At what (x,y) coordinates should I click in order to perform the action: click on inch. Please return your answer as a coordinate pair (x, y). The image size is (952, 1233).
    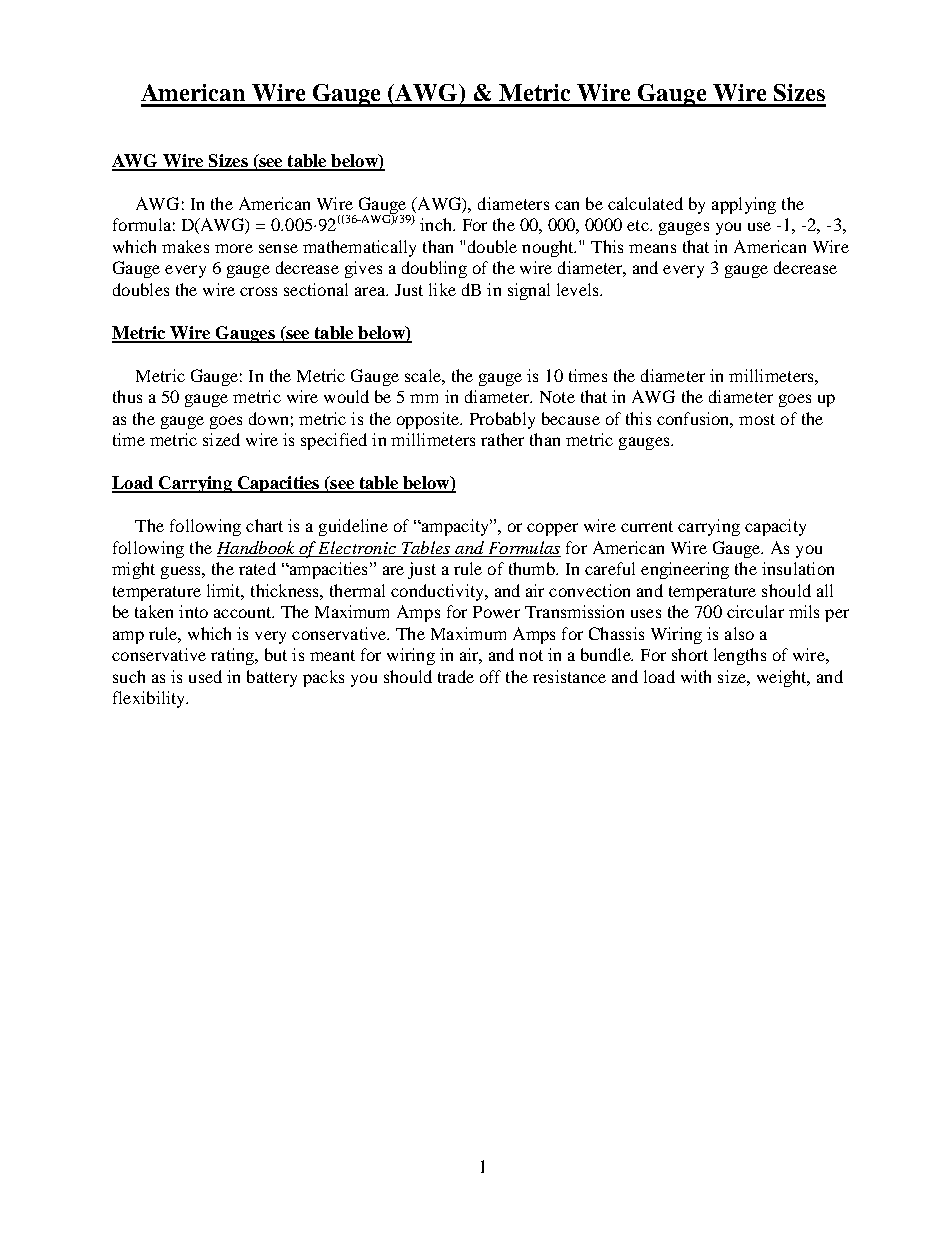
    Looking at the image, I should click on (437, 224).
